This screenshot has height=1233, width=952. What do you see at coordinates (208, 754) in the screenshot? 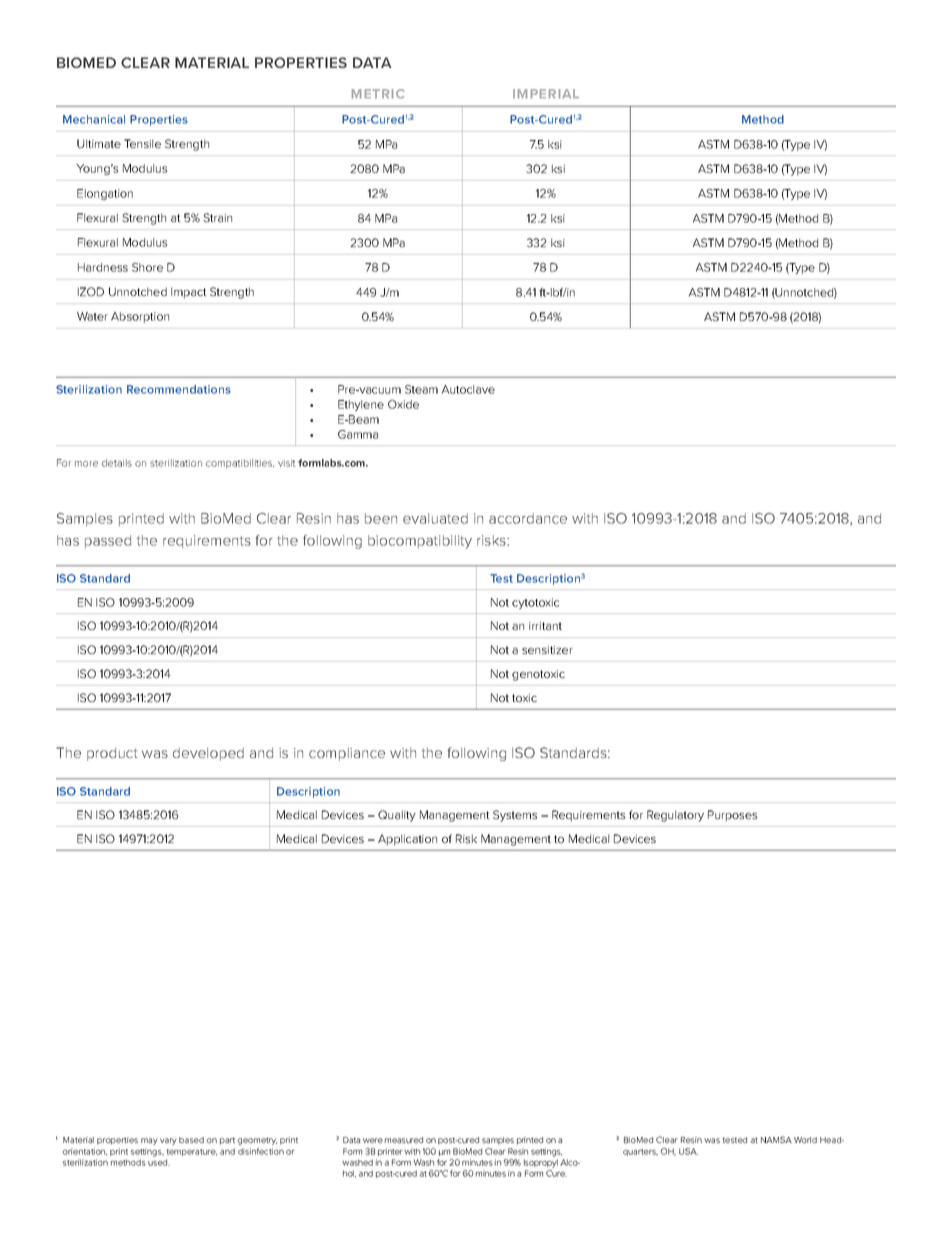
I see `developed` at bounding box center [208, 754].
